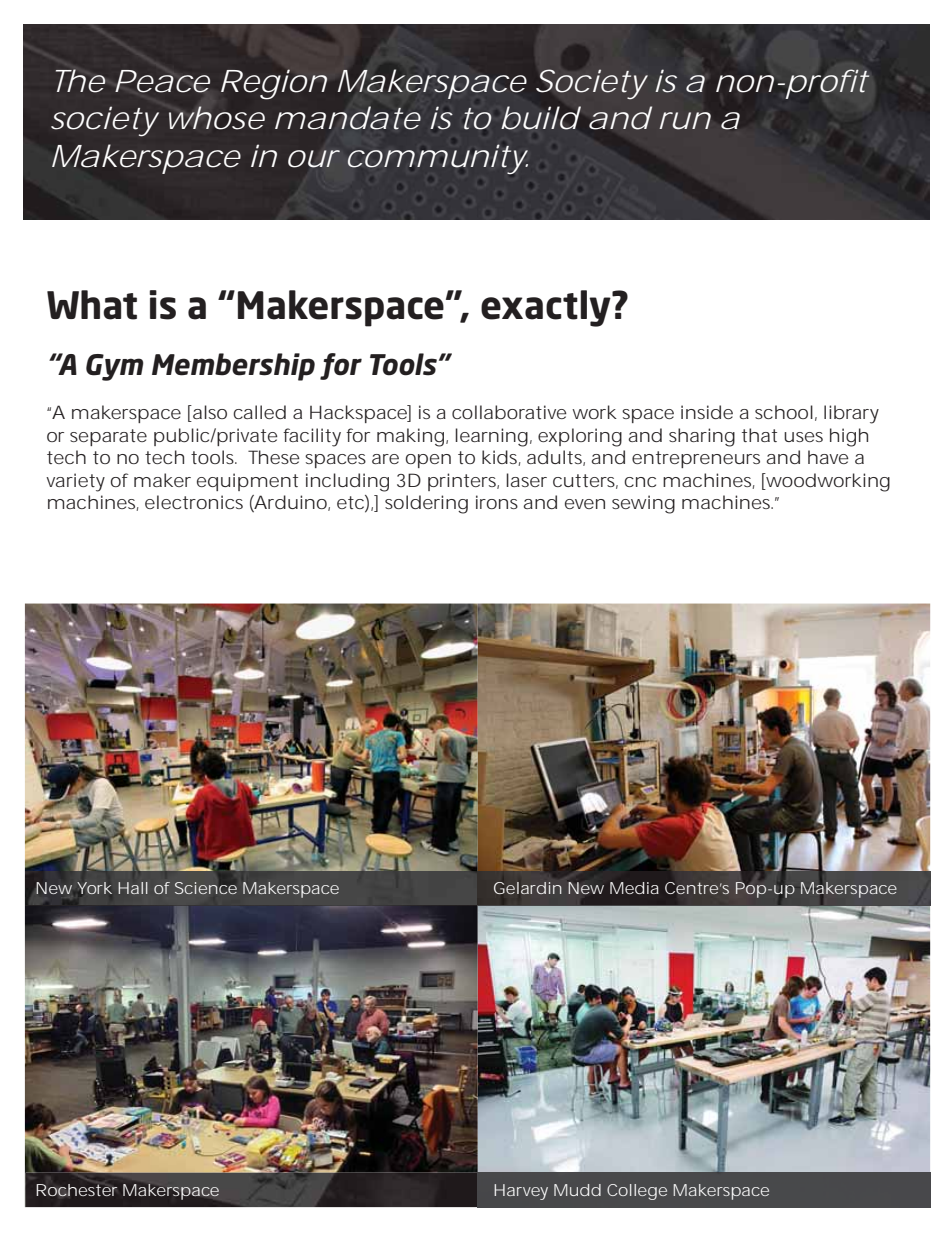 The width and height of the screenshot is (952, 1233). Describe the element at coordinates (76, 1190) in the screenshot. I see `Rochester` at that location.
